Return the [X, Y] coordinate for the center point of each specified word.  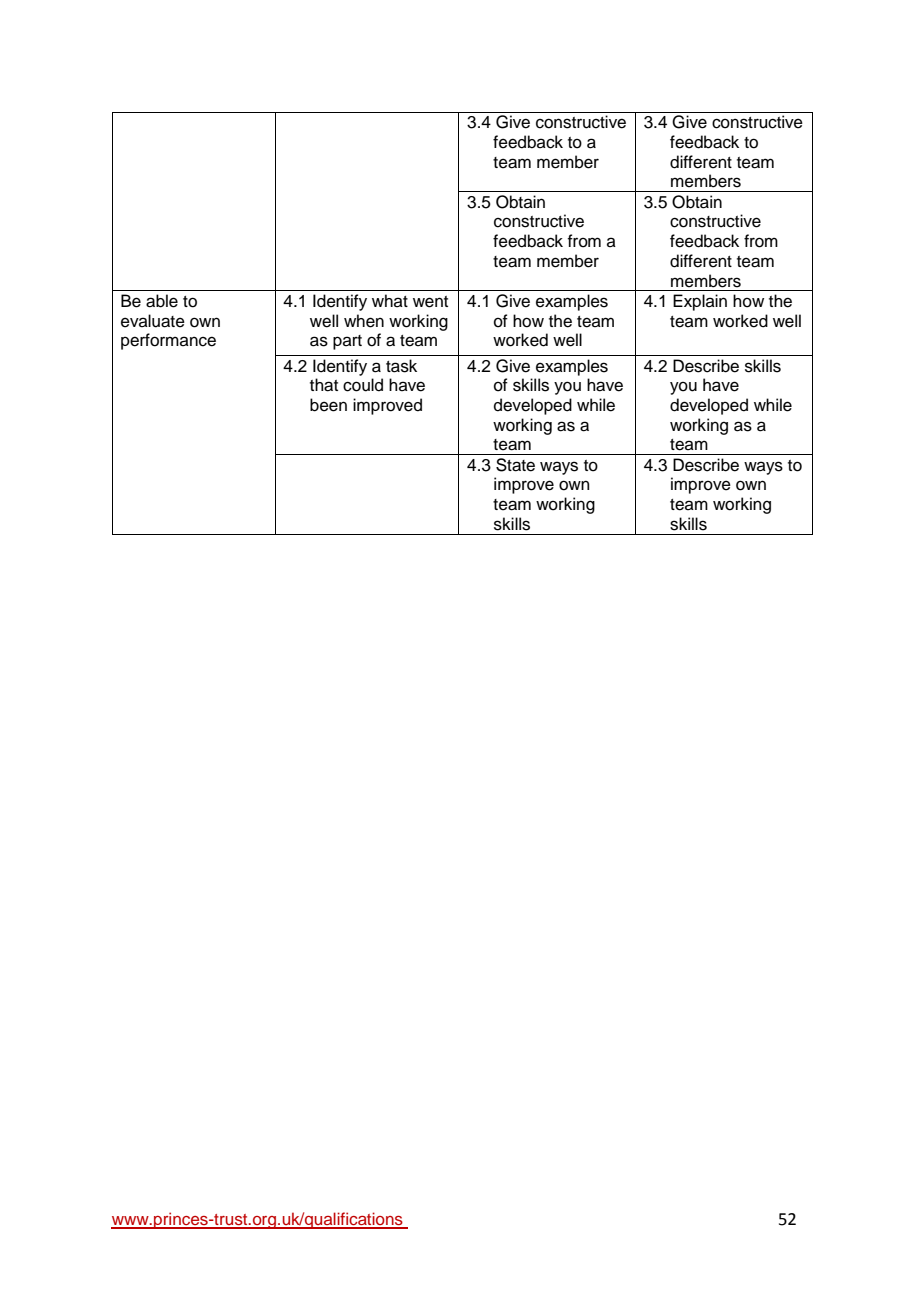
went [430, 302]
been [328, 405]
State [515, 465]
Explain [700, 302]
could [363, 385]
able [162, 301]
